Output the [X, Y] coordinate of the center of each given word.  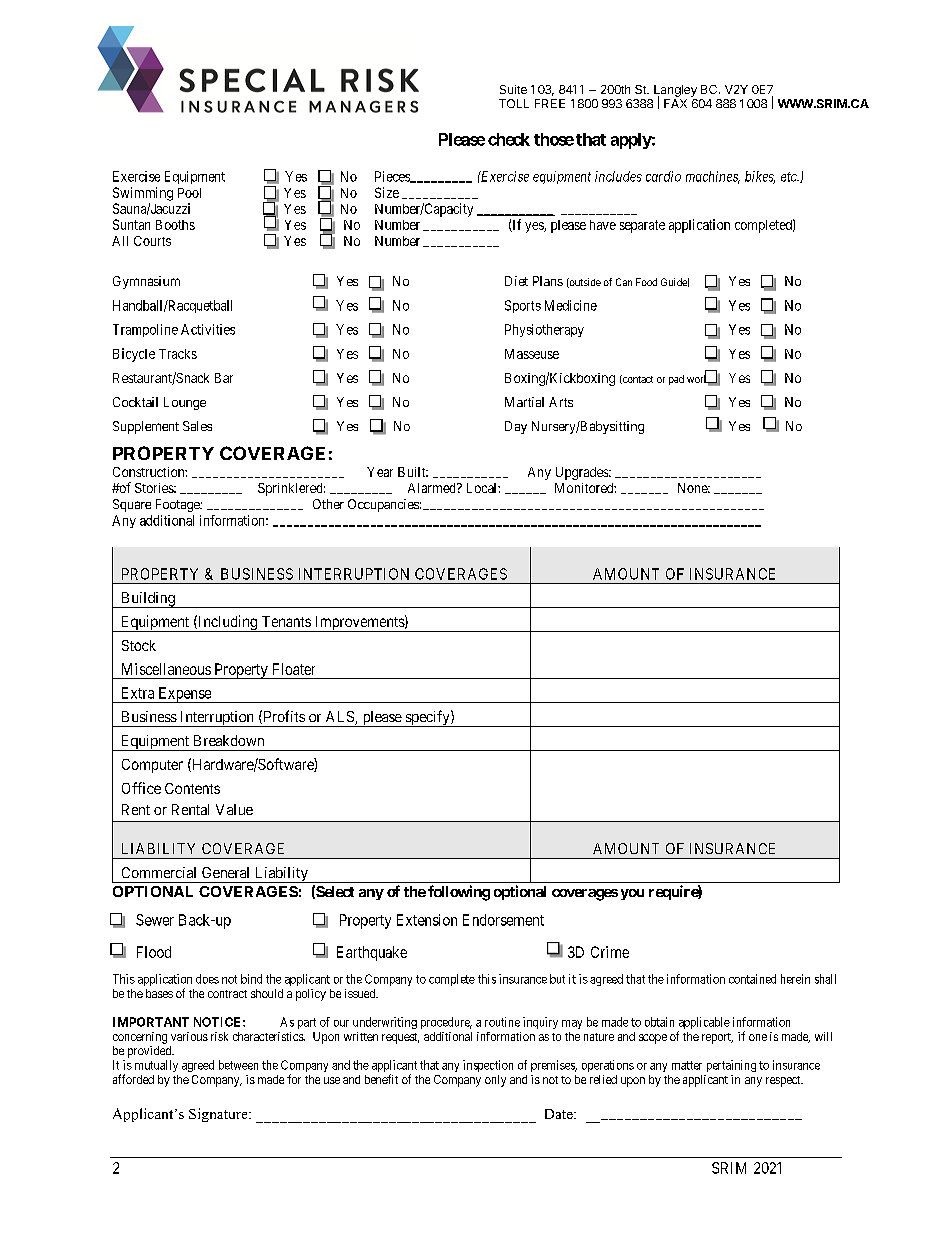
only [495, 1081]
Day [516, 427]
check [509, 139]
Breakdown [229, 740]
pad [676, 380]
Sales [197, 426]
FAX [675, 103]
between [238, 1065]
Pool [189, 193]
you [632, 894]
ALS [341, 718]
